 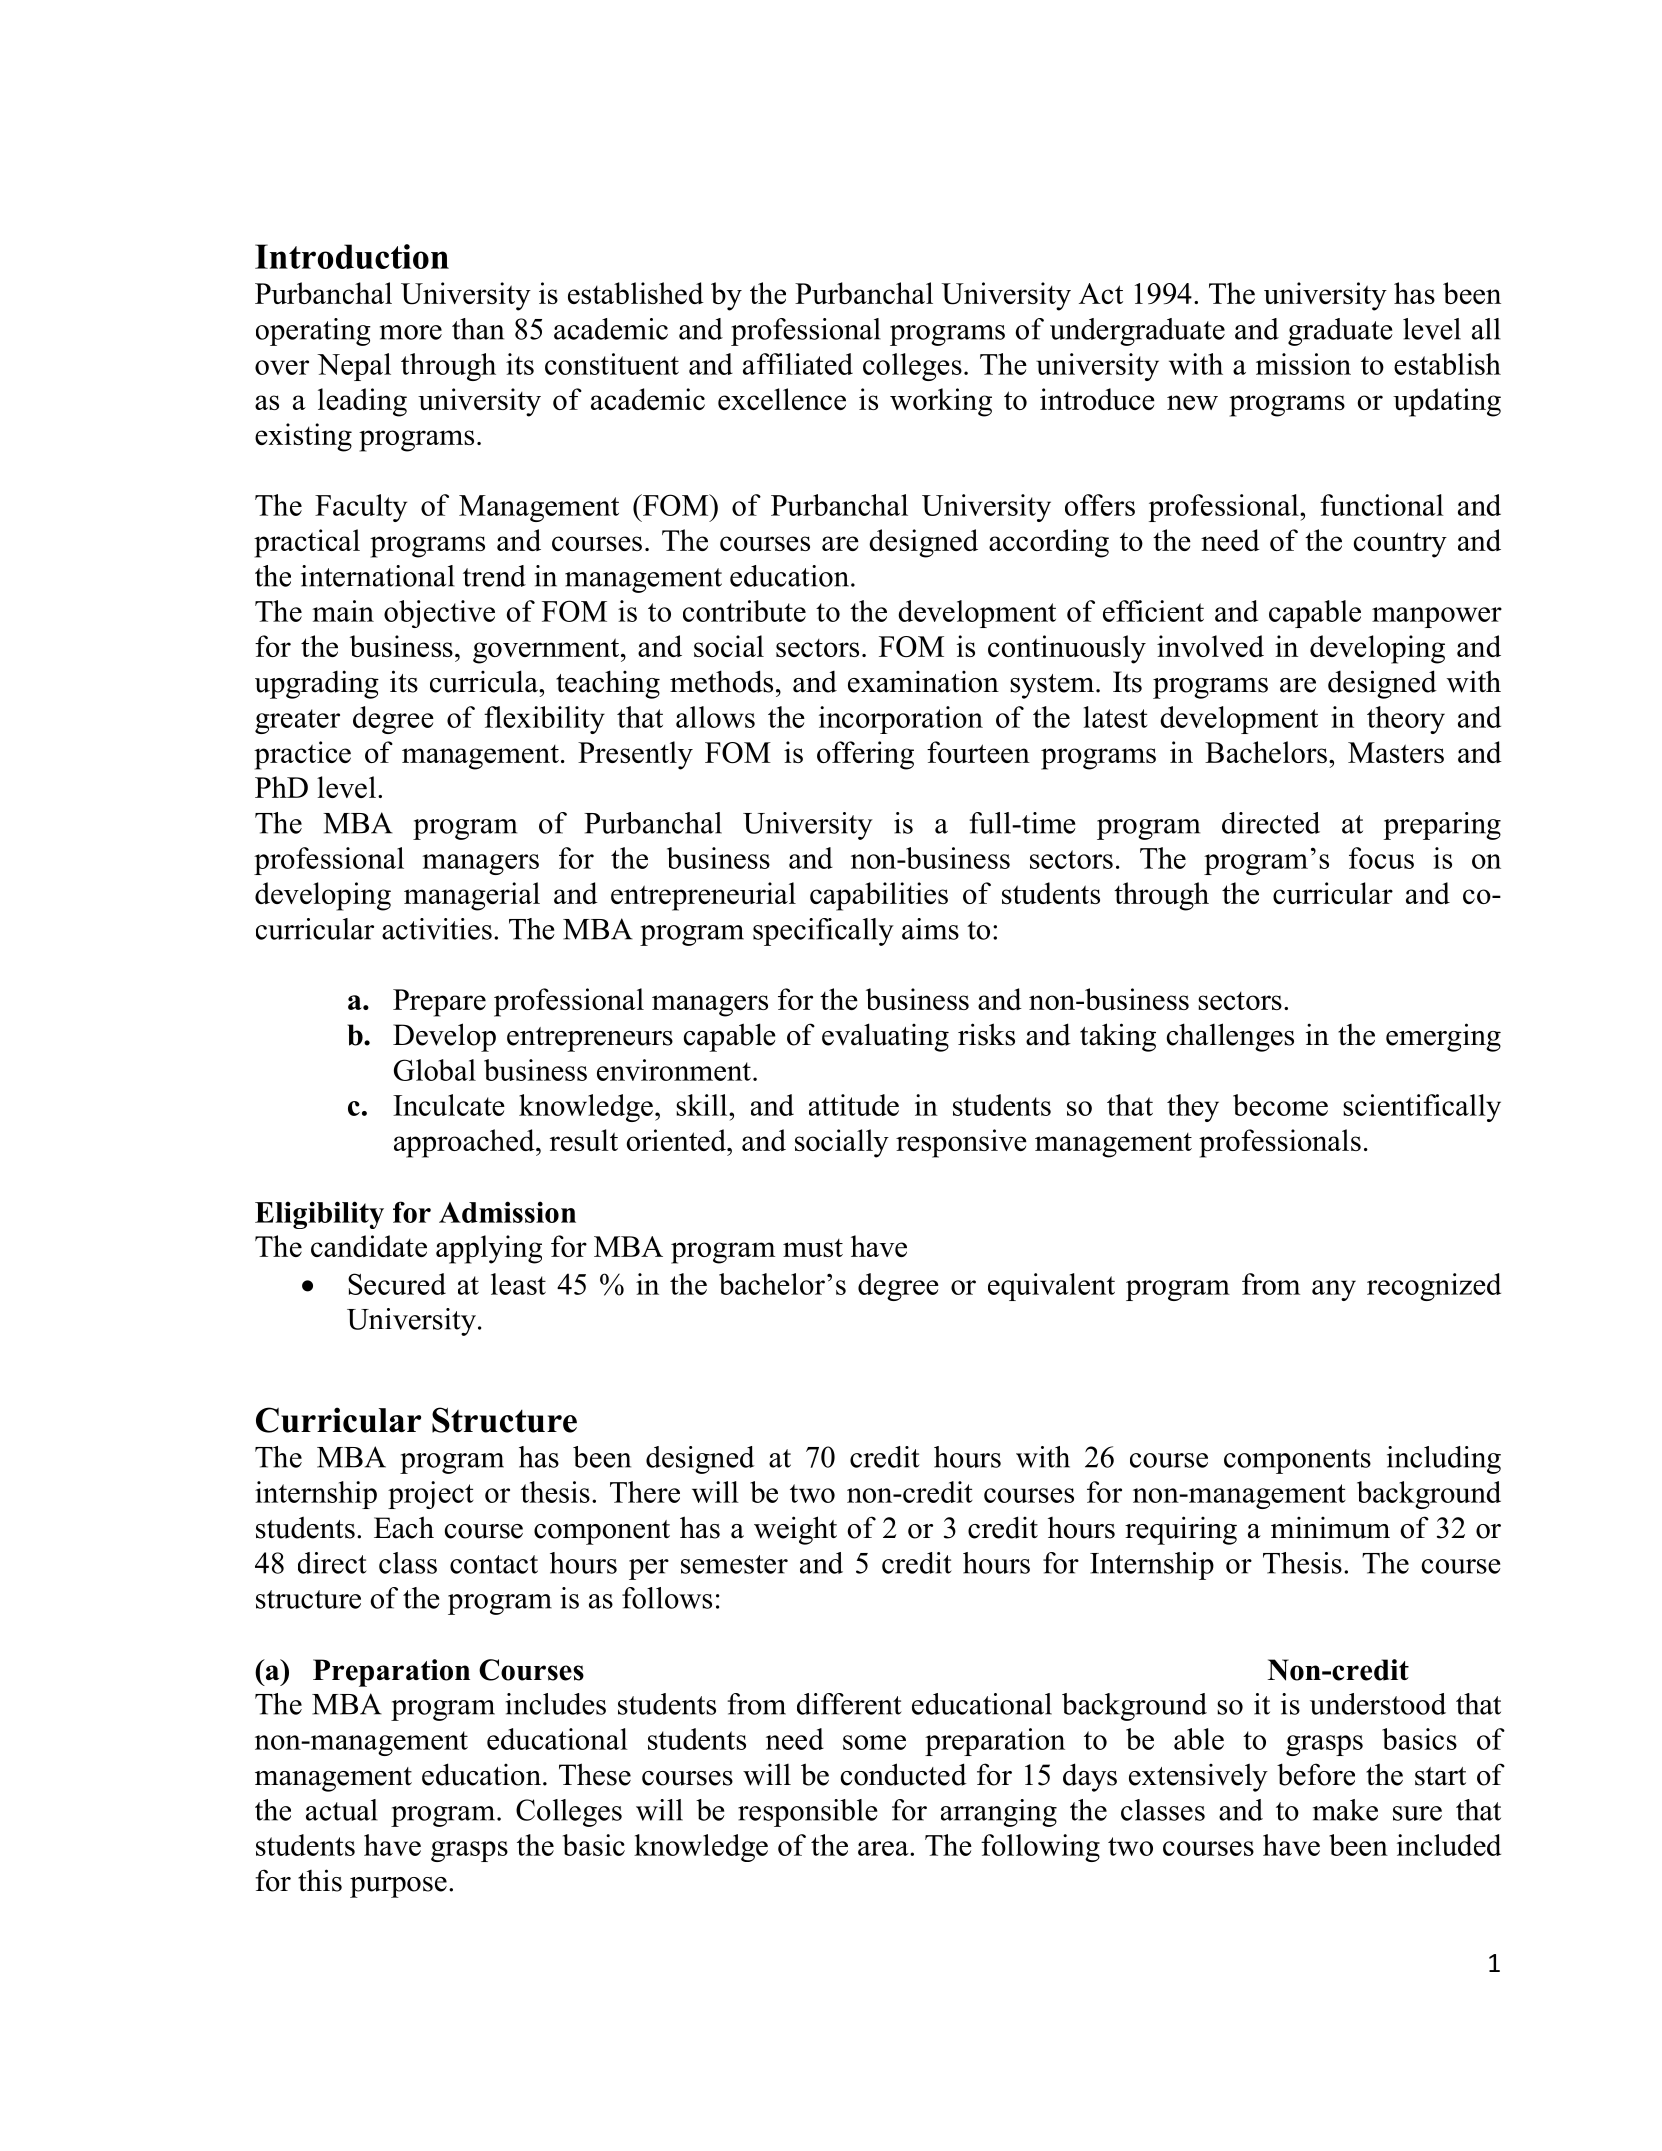 What do you see at coordinates (411, 332) in the document?
I see `more` at bounding box center [411, 332].
